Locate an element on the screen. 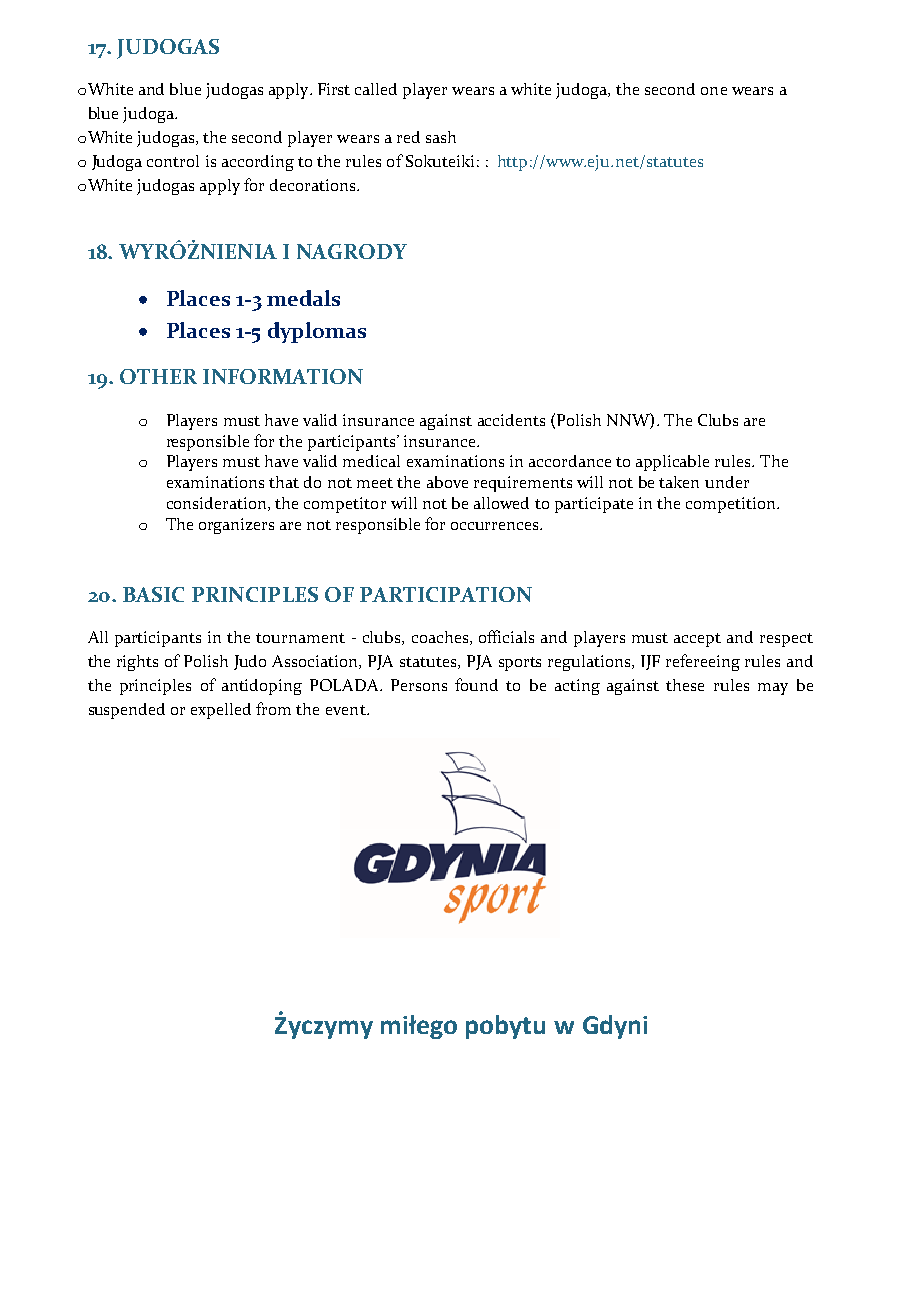  decorations is located at coordinates (314, 185).
